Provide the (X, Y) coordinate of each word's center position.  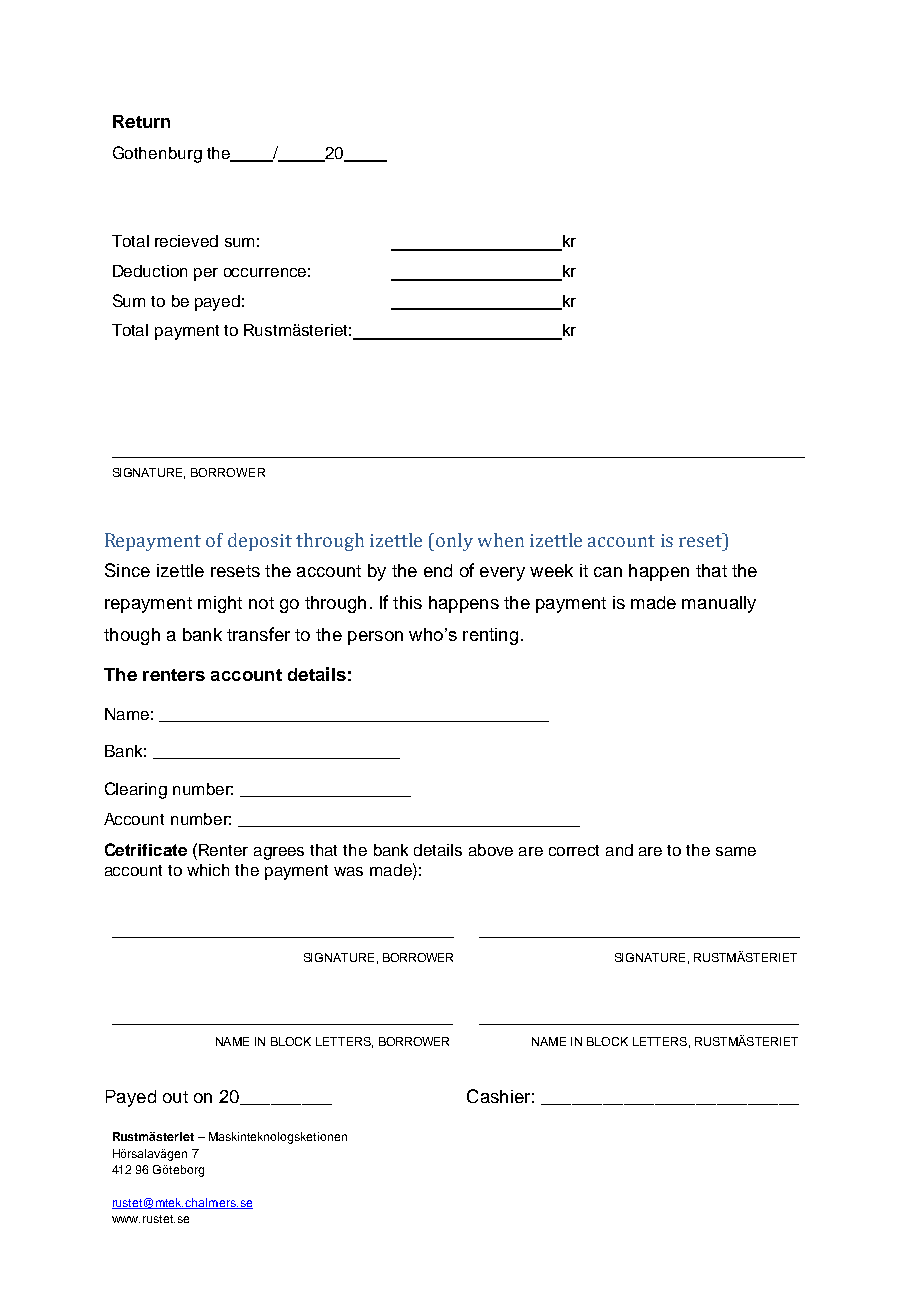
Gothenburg (157, 154)
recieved (186, 241)
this (407, 602)
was (348, 871)
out (175, 1097)
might (220, 604)
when (501, 540)
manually (719, 604)
